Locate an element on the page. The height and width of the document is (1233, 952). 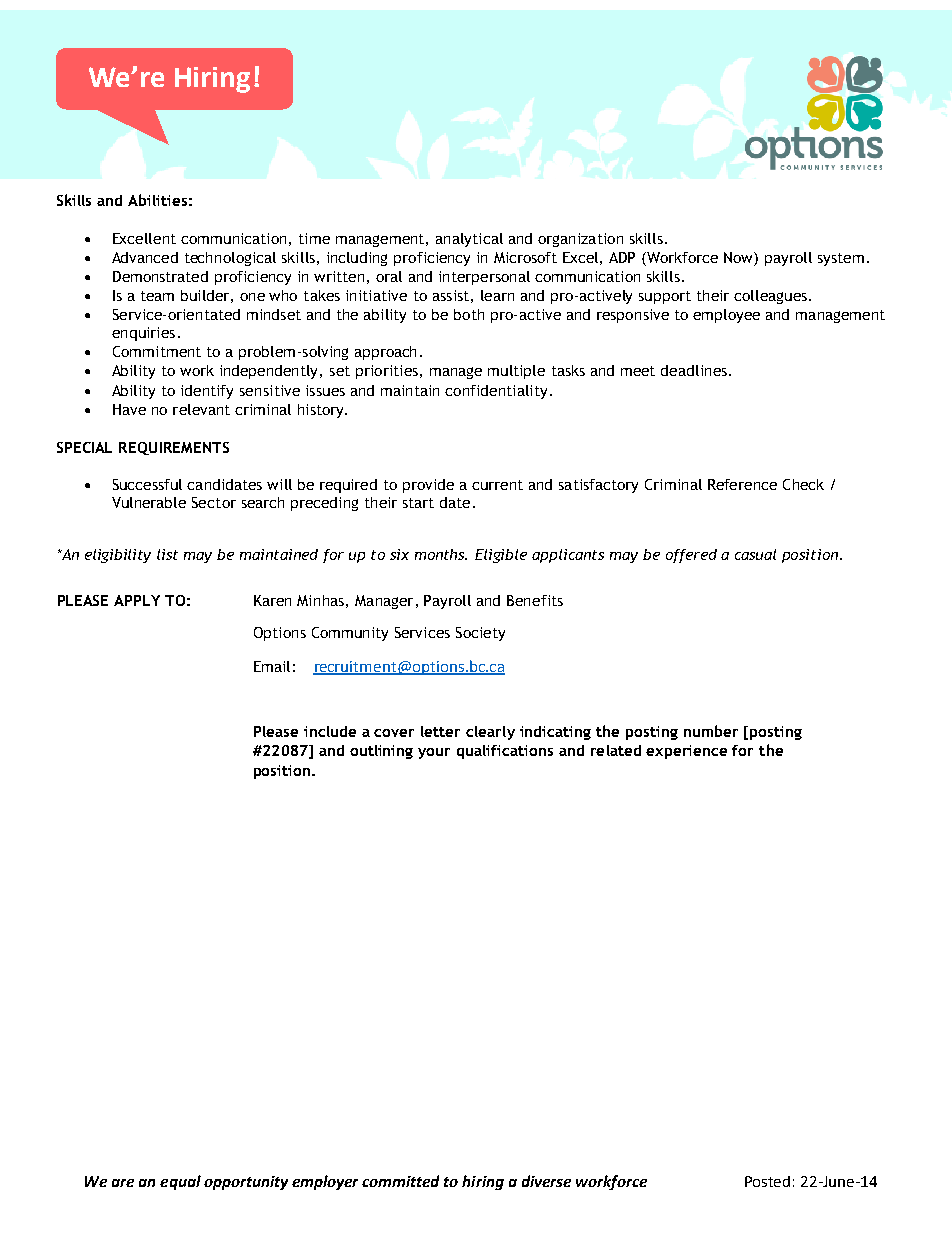
Demonstrated is located at coordinates (160, 276).
